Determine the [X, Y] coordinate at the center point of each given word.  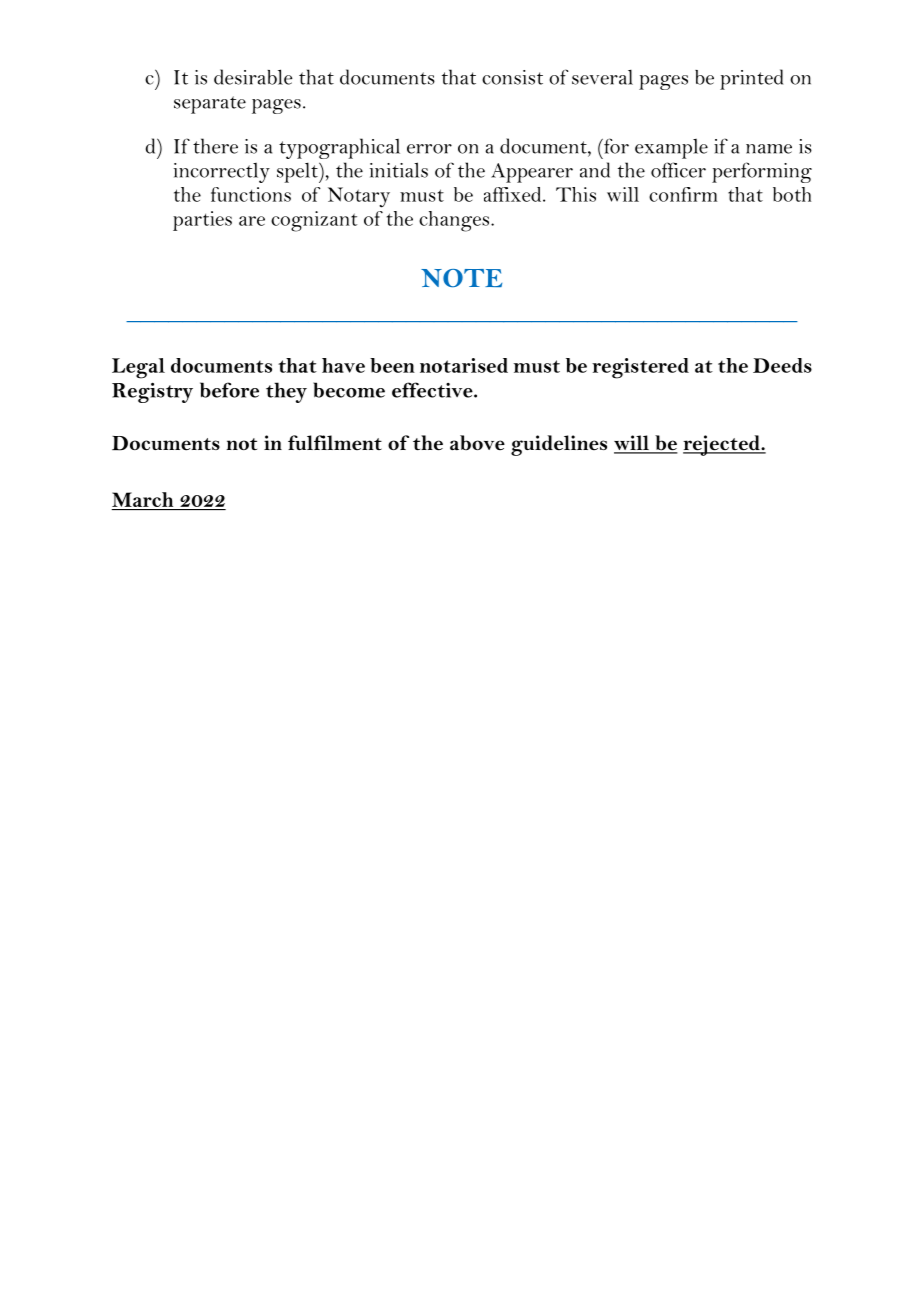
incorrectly [222, 173]
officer [678, 170]
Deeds [782, 365]
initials [399, 170]
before [229, 390]
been [392, 365]
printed [751, 79]
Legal [138, 368]
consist [512, 77]
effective [433, 390]
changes [455, 221]
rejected [722, 445]
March [142, 499]
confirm [683, 194]
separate [210, 105]
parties [202, 221]
